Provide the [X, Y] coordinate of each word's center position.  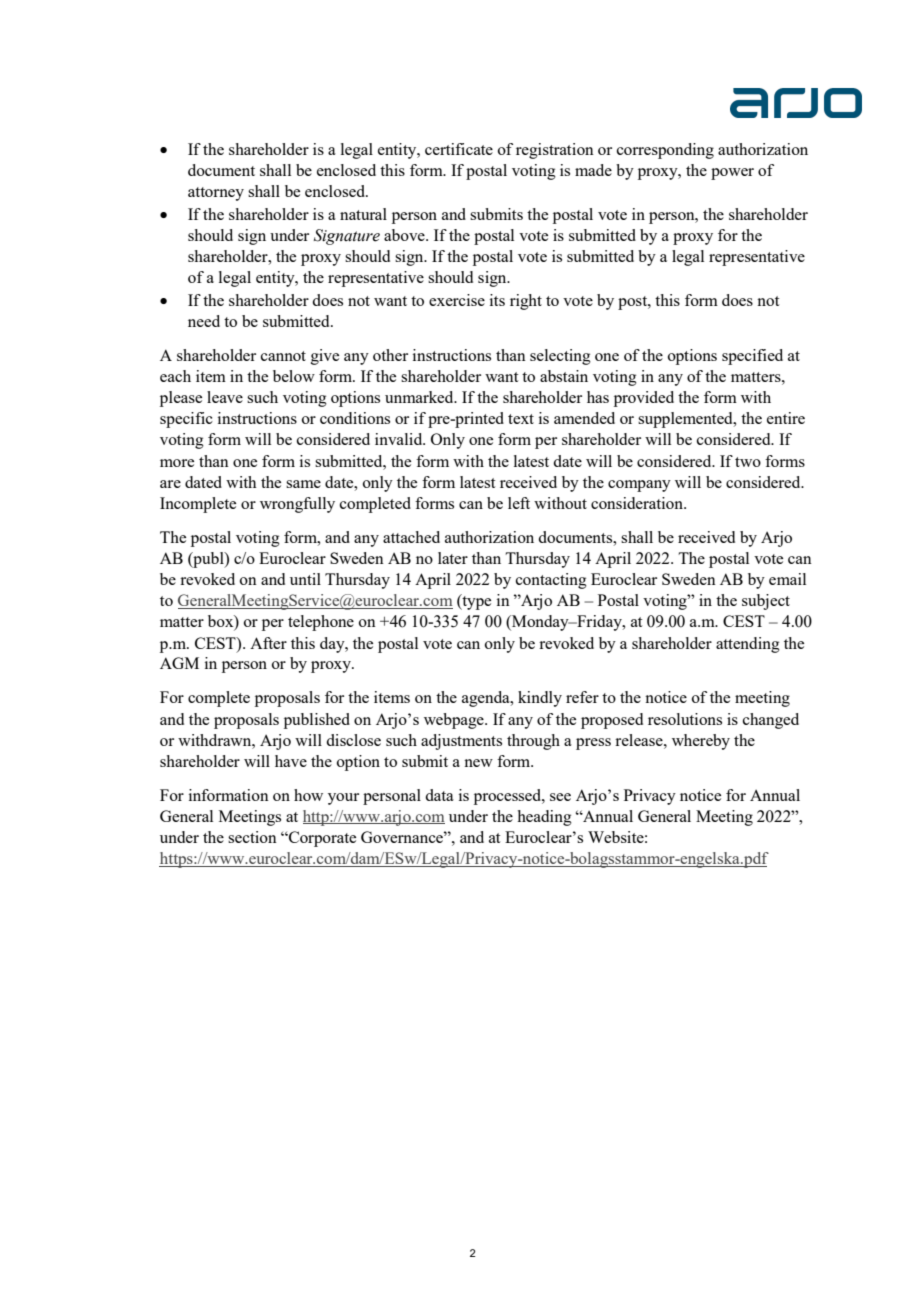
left [519, 503]
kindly [540, 699]
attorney [216, 194]
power [732, 174]
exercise [457, 300]
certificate [459, 149]
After [268, 643]
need [204, 321]
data [439, 795]
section [252, 837]
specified [752, 357]
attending [748, 645]
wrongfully [297, 505]
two [748, 462]
